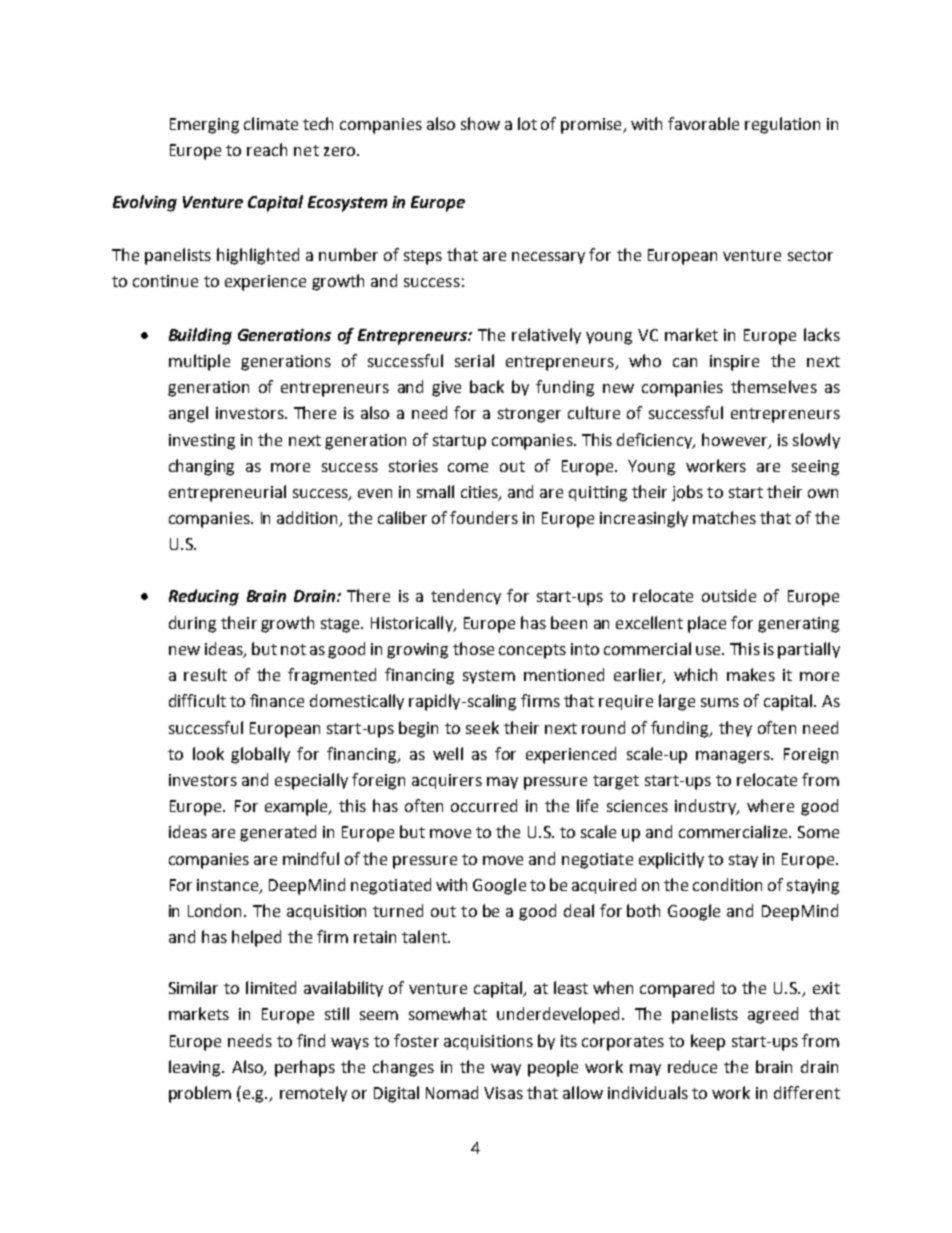 This screenshot has width=952, height=1233. I want to click on regulation, so click(782, 125).
